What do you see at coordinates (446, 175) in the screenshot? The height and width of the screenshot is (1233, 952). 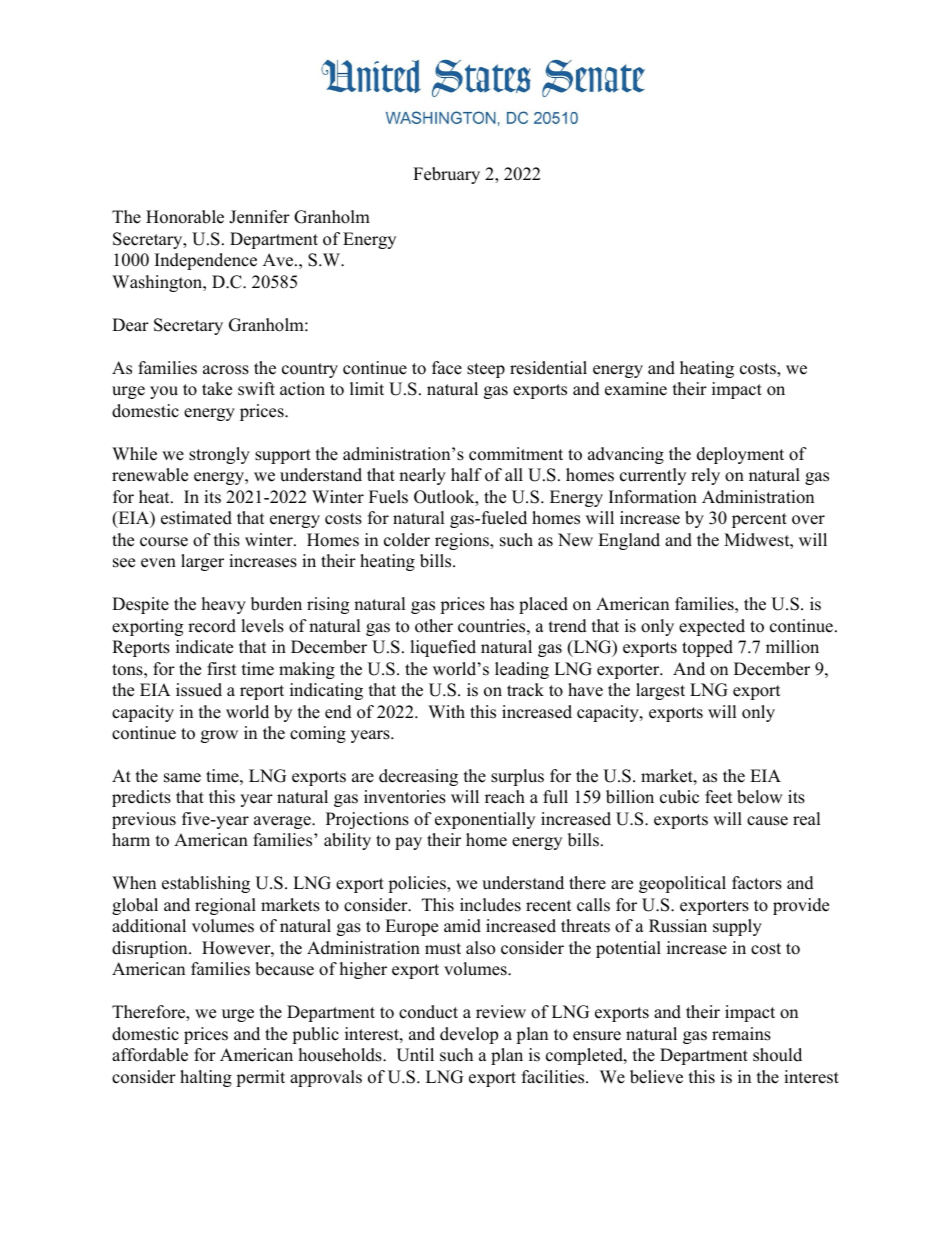 I see `February` at bounding box center [446, 175].
